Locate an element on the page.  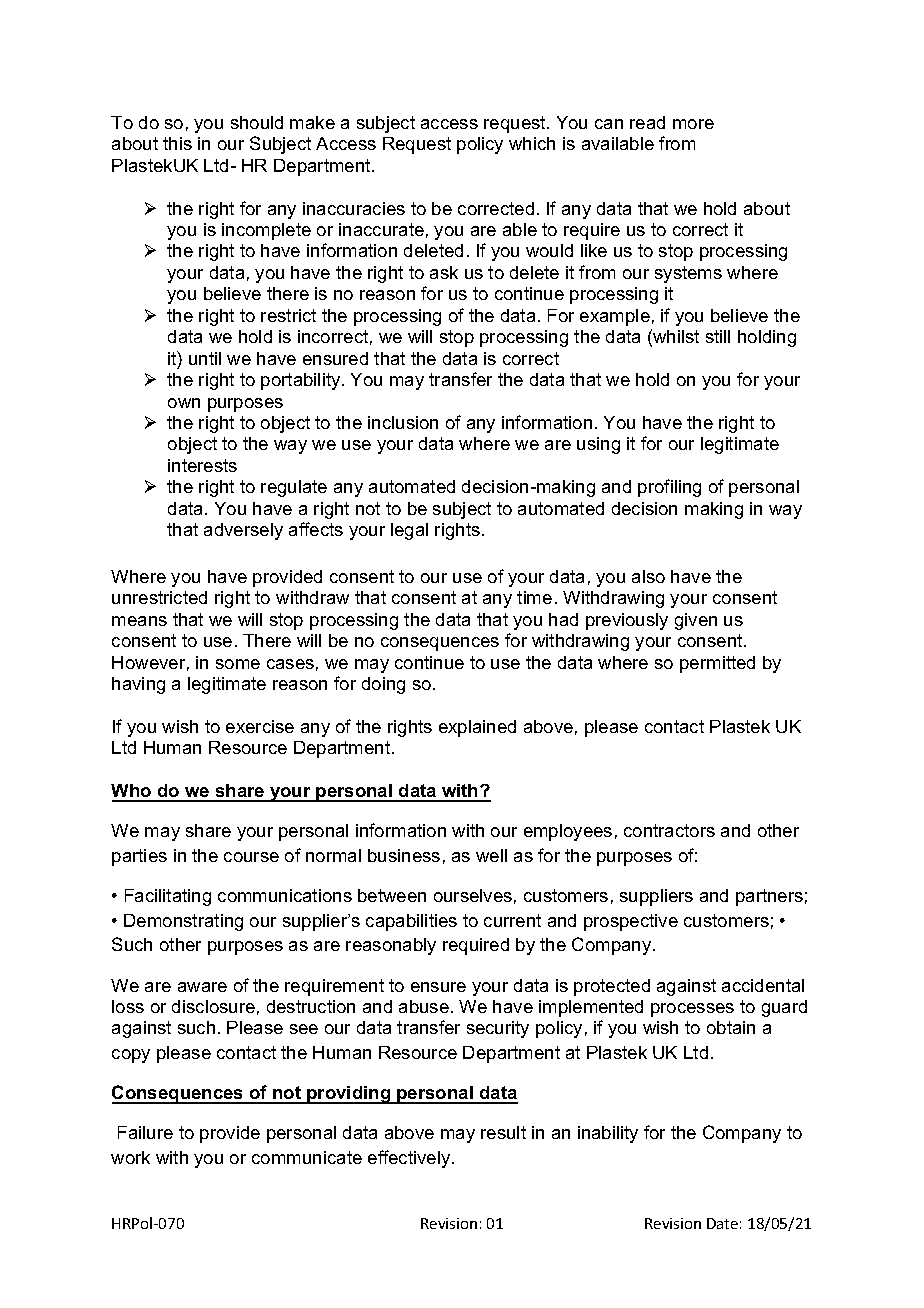
profiling is located at coordinates (669, 488).
